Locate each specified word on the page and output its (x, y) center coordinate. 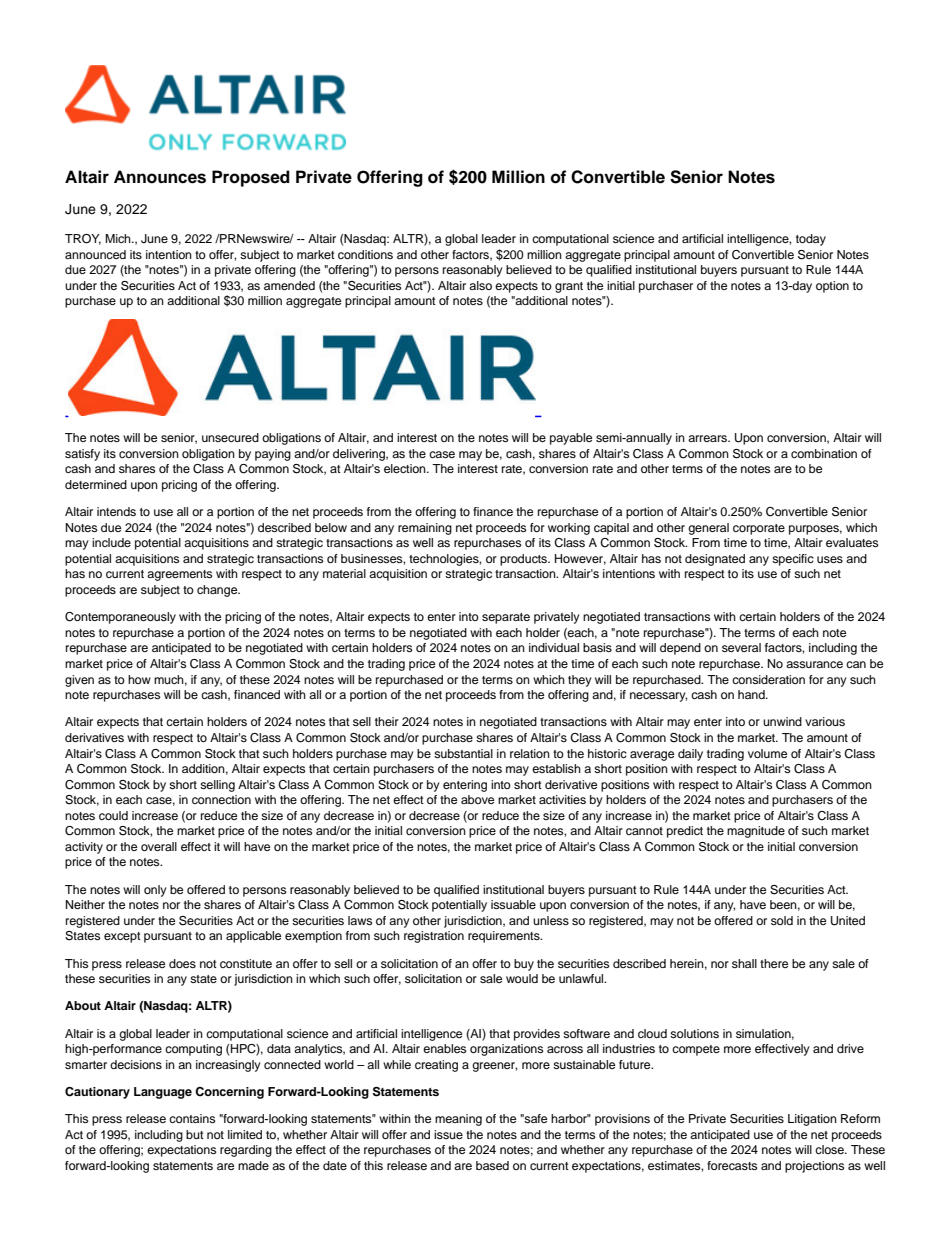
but (195, 1134)
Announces (160, 177)
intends (116, 511)
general (708, 529)
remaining (425, 529)
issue (448, 1134)
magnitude (756, 832)
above (477, 799)
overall (159, 846)
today (811, 240)
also (480, 285)
